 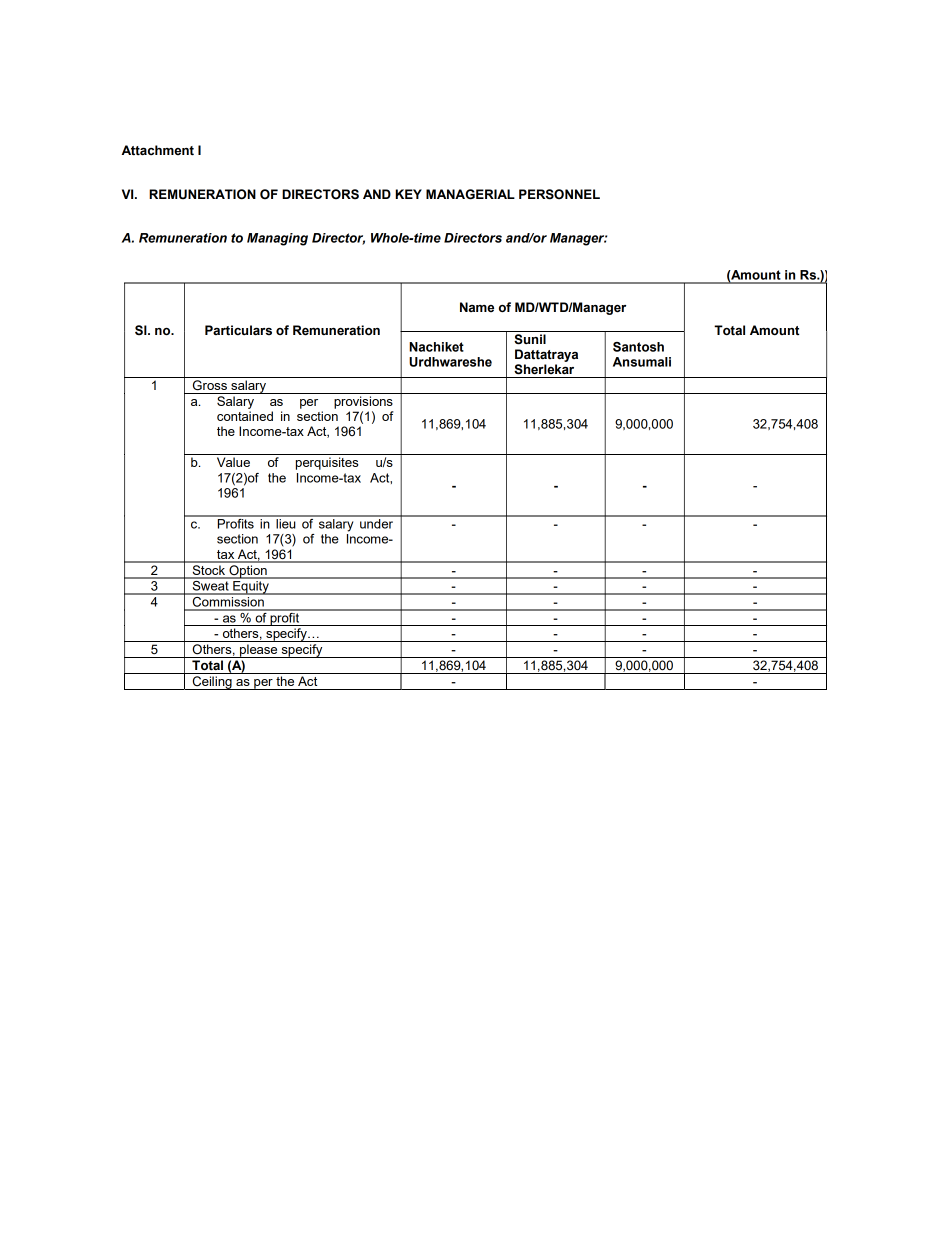 What do you see at coordinates (377, 522) in the image?
I see `under` at bounding box center [377, 522].
